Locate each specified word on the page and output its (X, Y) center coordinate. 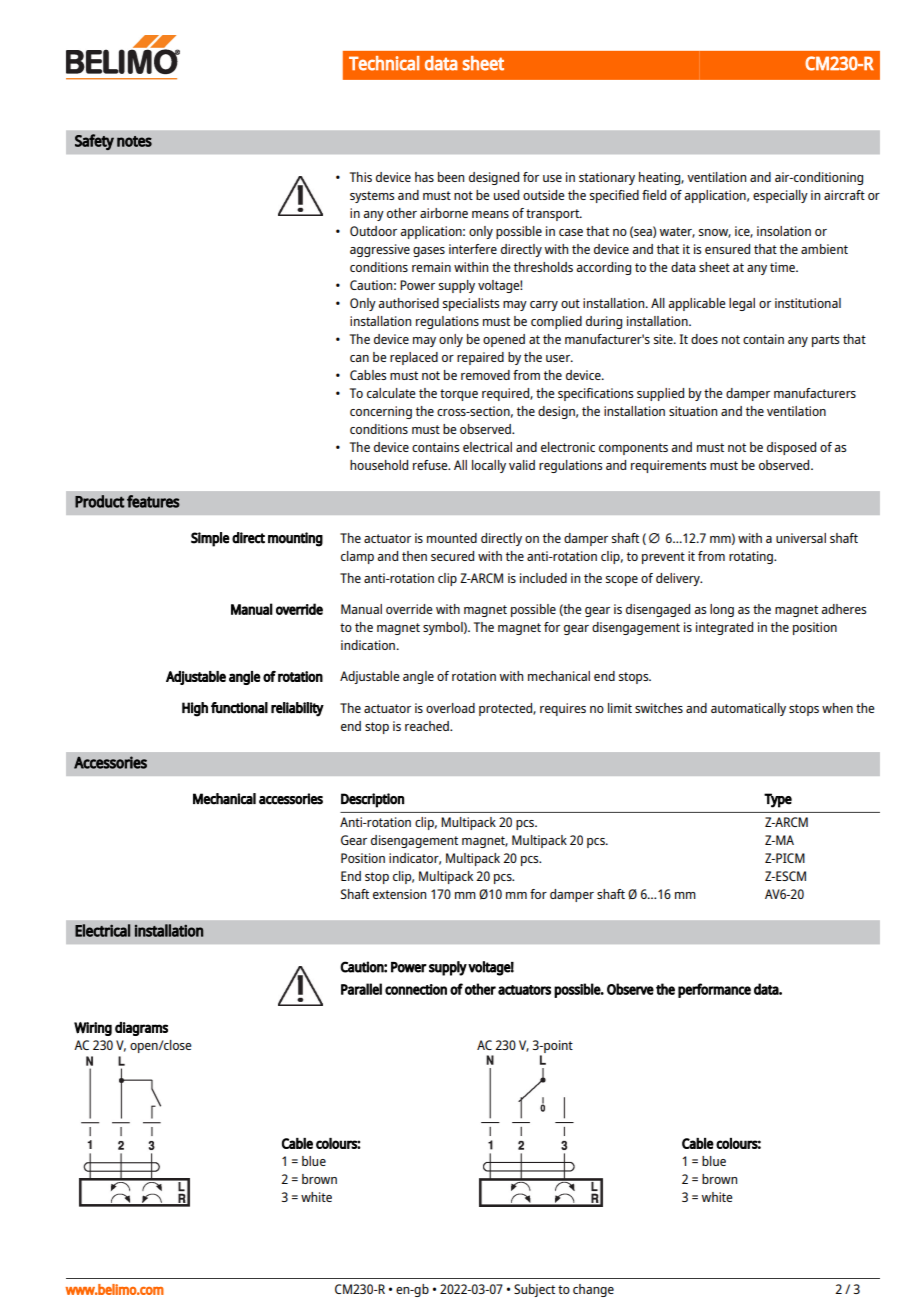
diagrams (141, 1029)
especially (780, 196)
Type (778, 800)
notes (134, 141)
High (195, 709)
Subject (534, 1290)
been (451, 177)
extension (399, 894)
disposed (791, 448)
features (153, 501)
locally (489, 466)
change (593, 1290)
